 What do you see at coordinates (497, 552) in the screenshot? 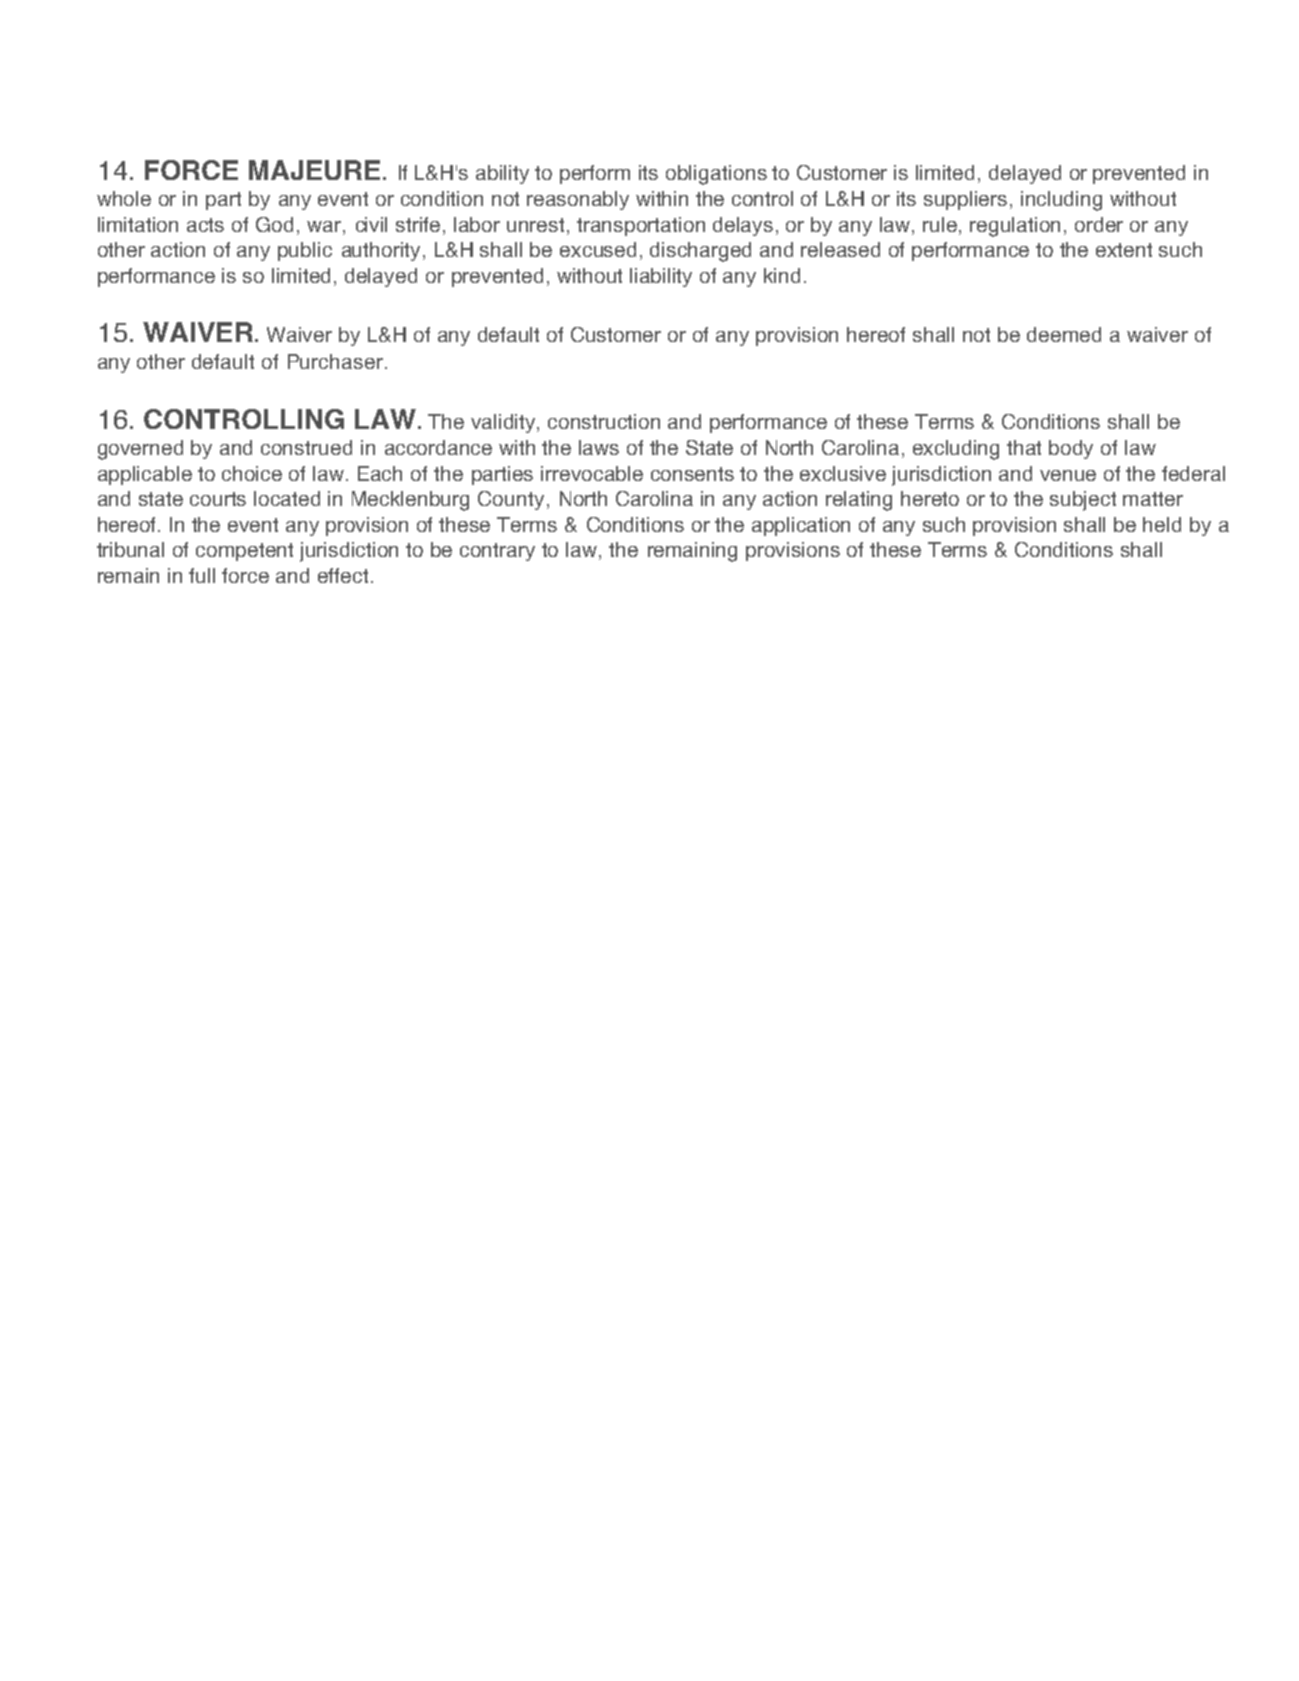
I see `contrary` at bounding box center [497, 552].
